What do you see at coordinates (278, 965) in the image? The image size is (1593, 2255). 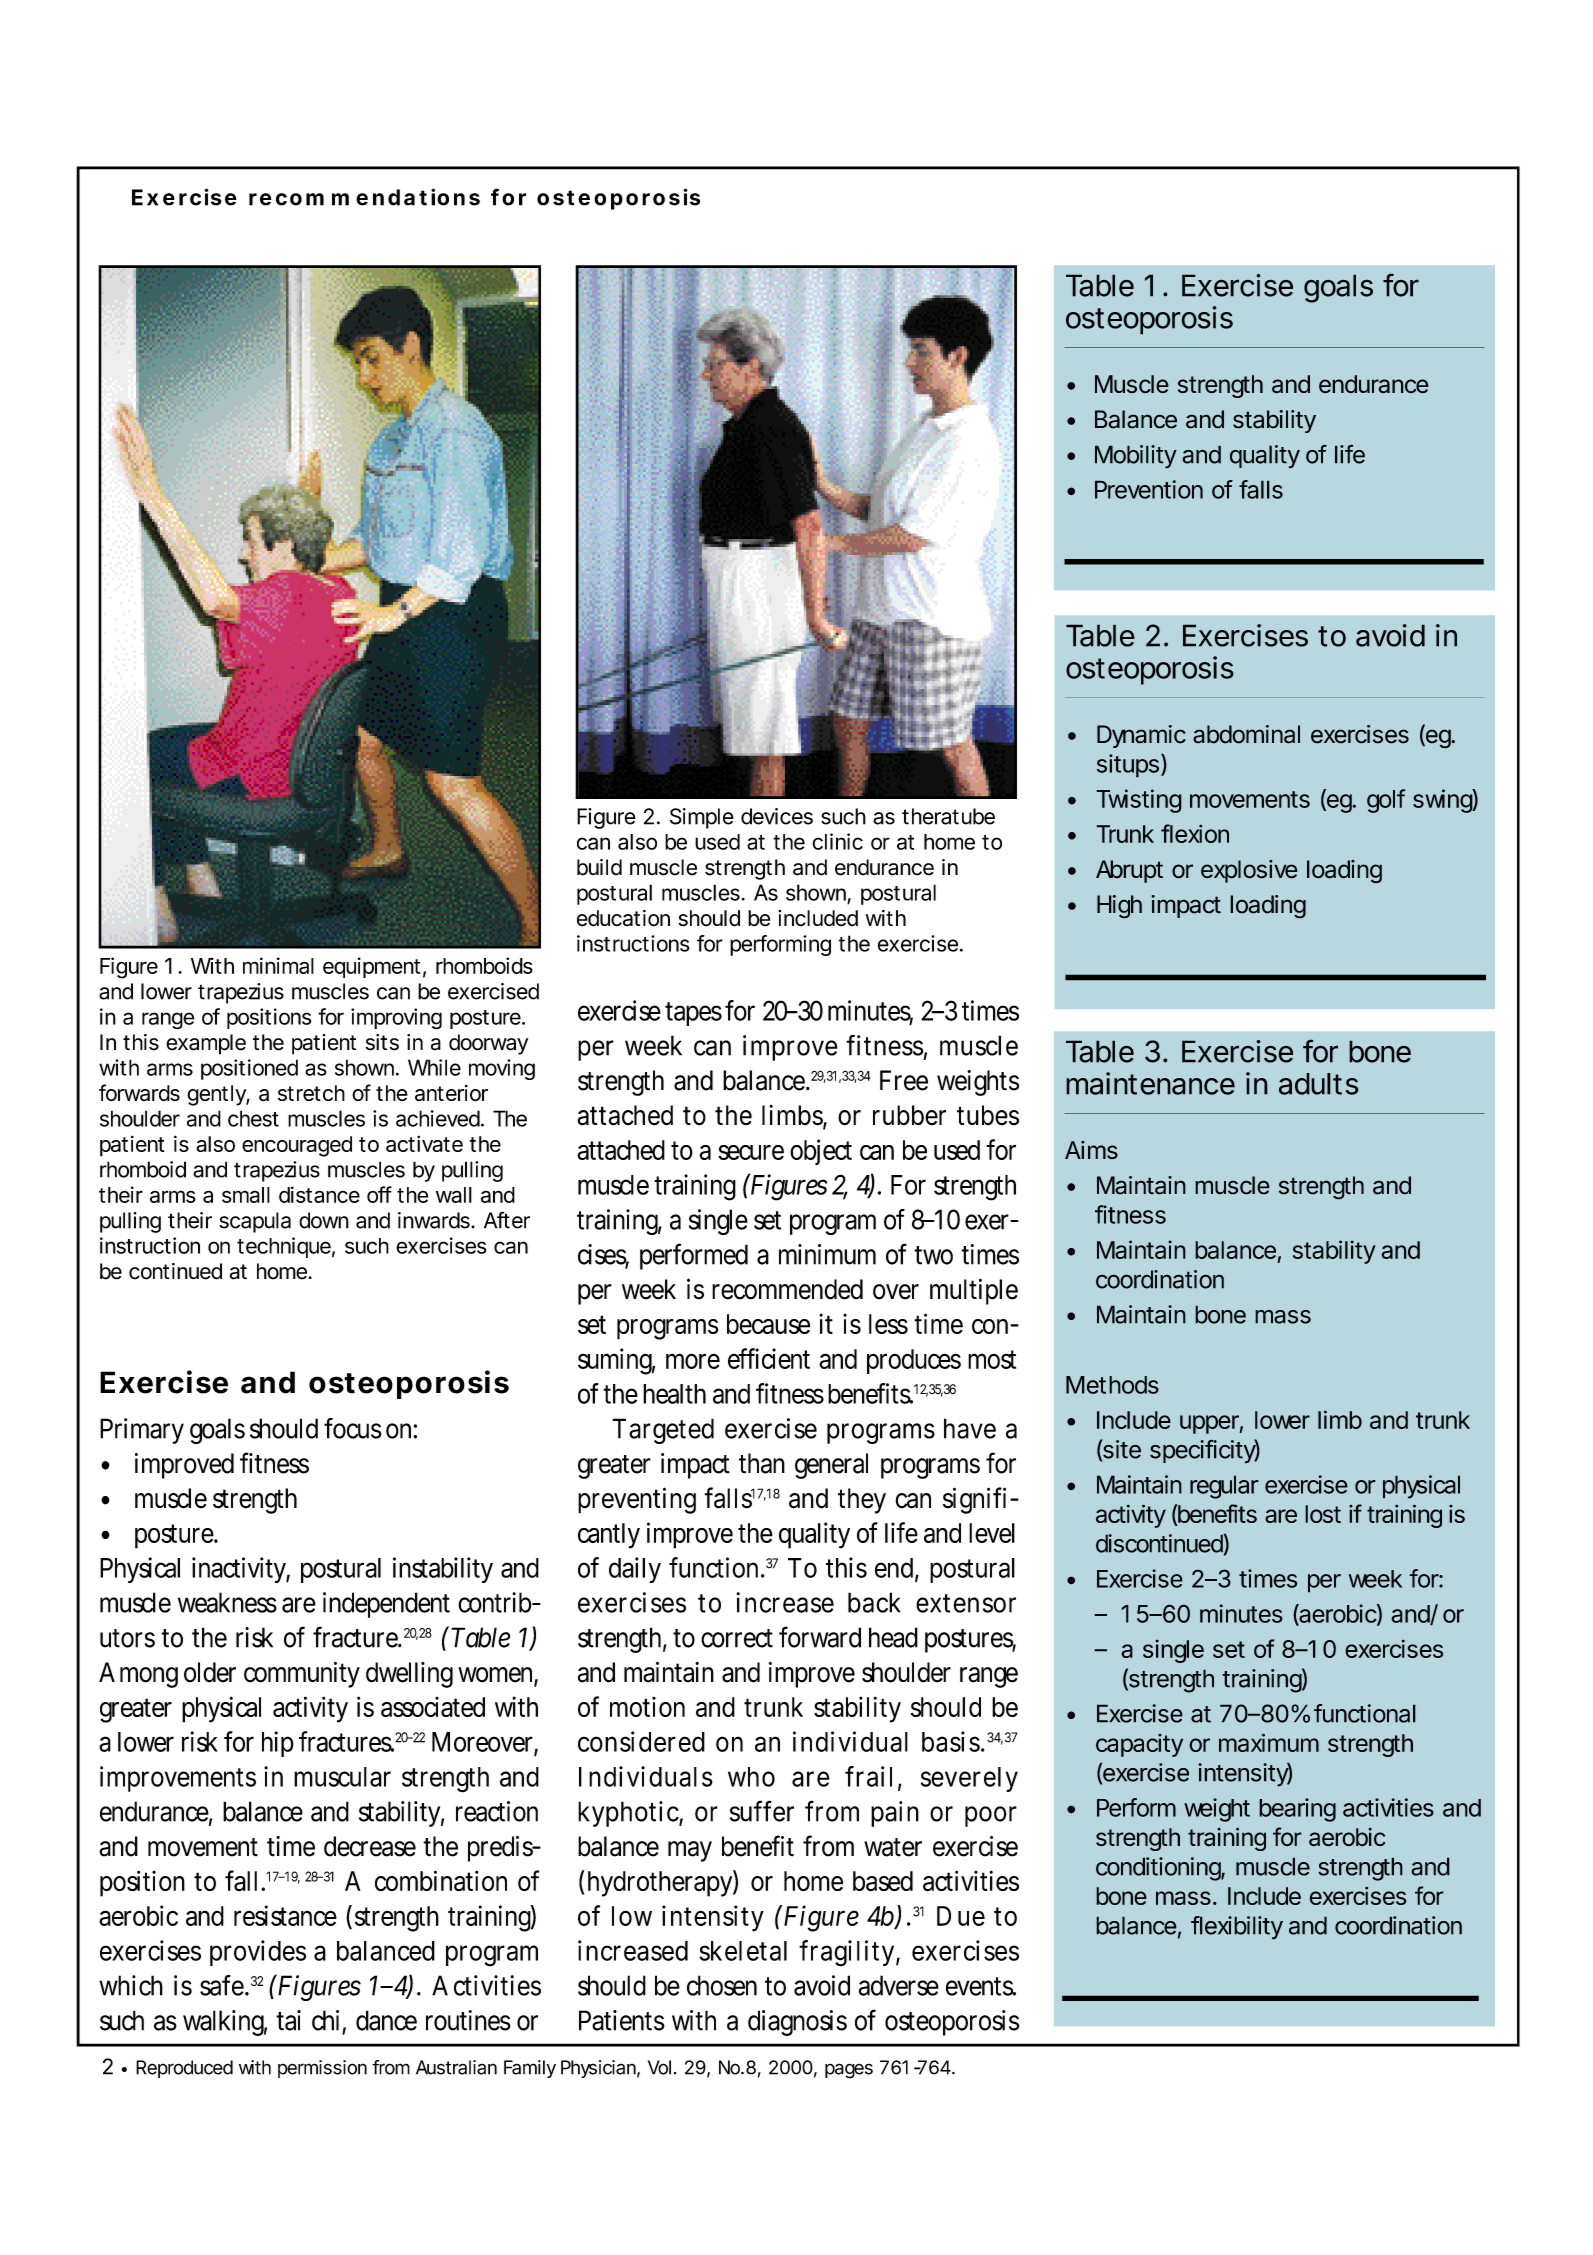 I see `minimal` at bounding box center [278, 965].
